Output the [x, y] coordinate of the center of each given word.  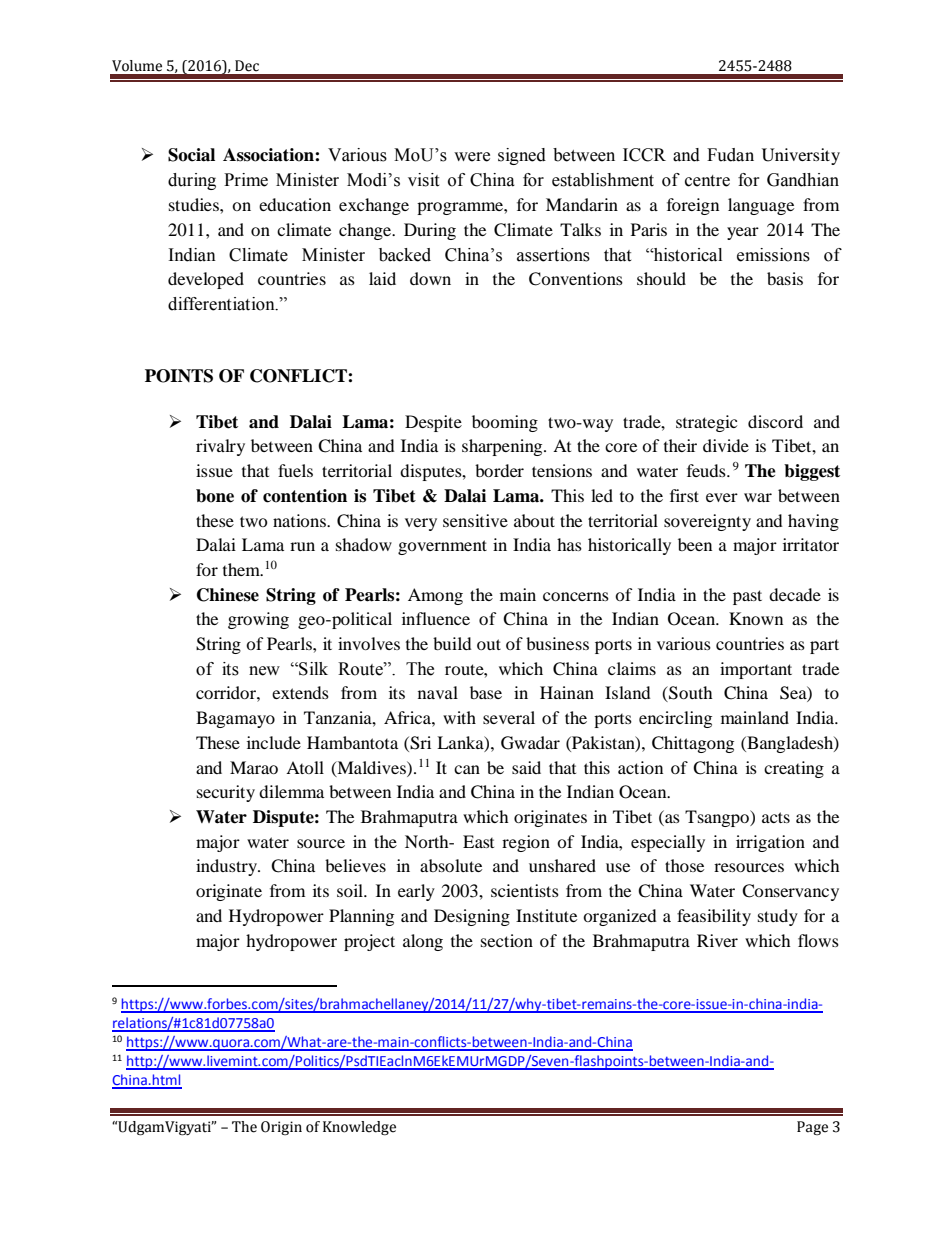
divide [726, 445]
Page [812, 1128]
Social [191, 155]
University [801, 156]
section [507, 940]
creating [794, 769]
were [472, 157]
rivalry [220, 447]
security [226, 793]
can [467, 769]
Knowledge [359, 1128]
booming [505, 423]
